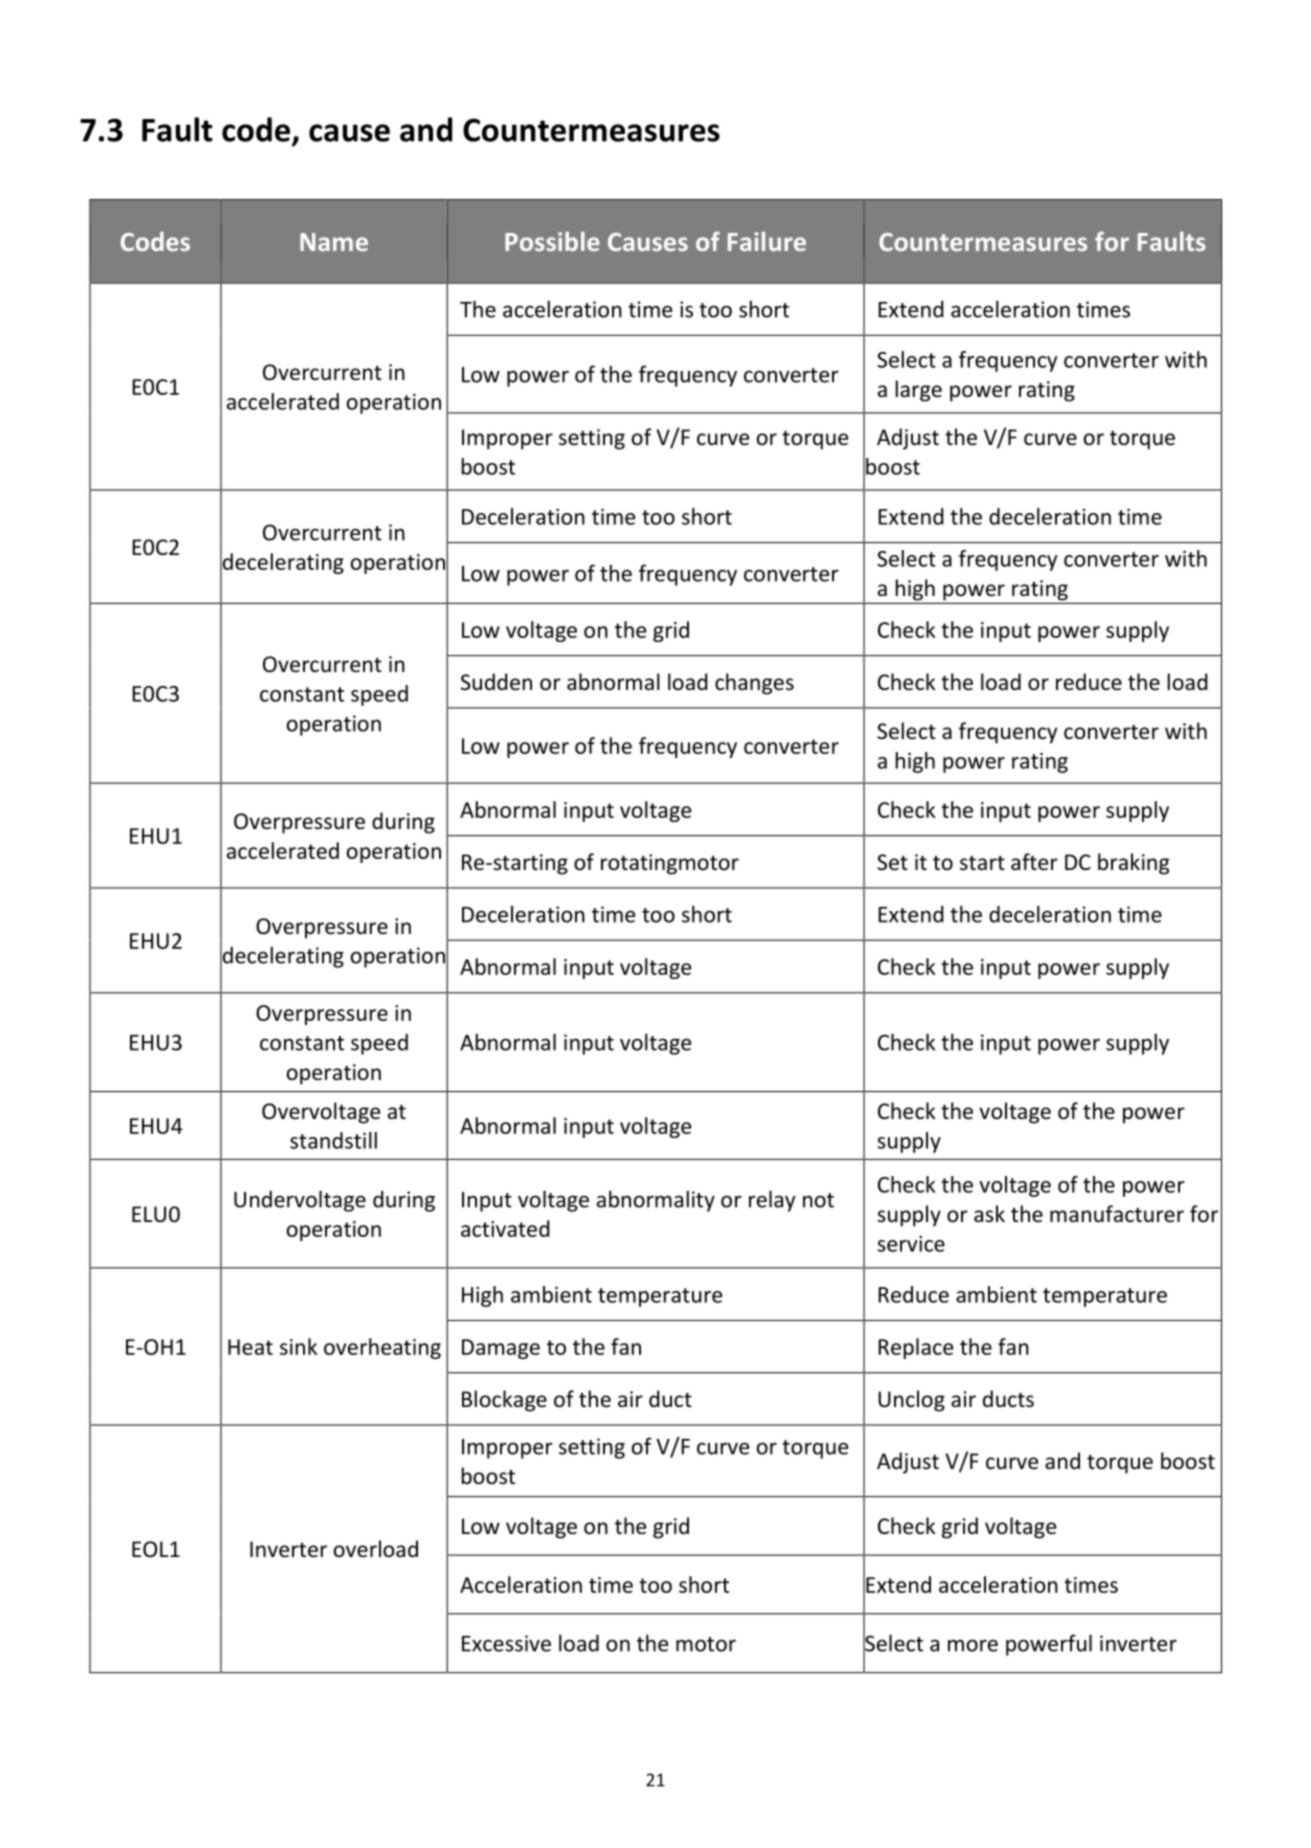 This image has height=1848, width=1311. Describe the element at coordinates (506, 1643) in the image. I see `Excessive` at that location.
